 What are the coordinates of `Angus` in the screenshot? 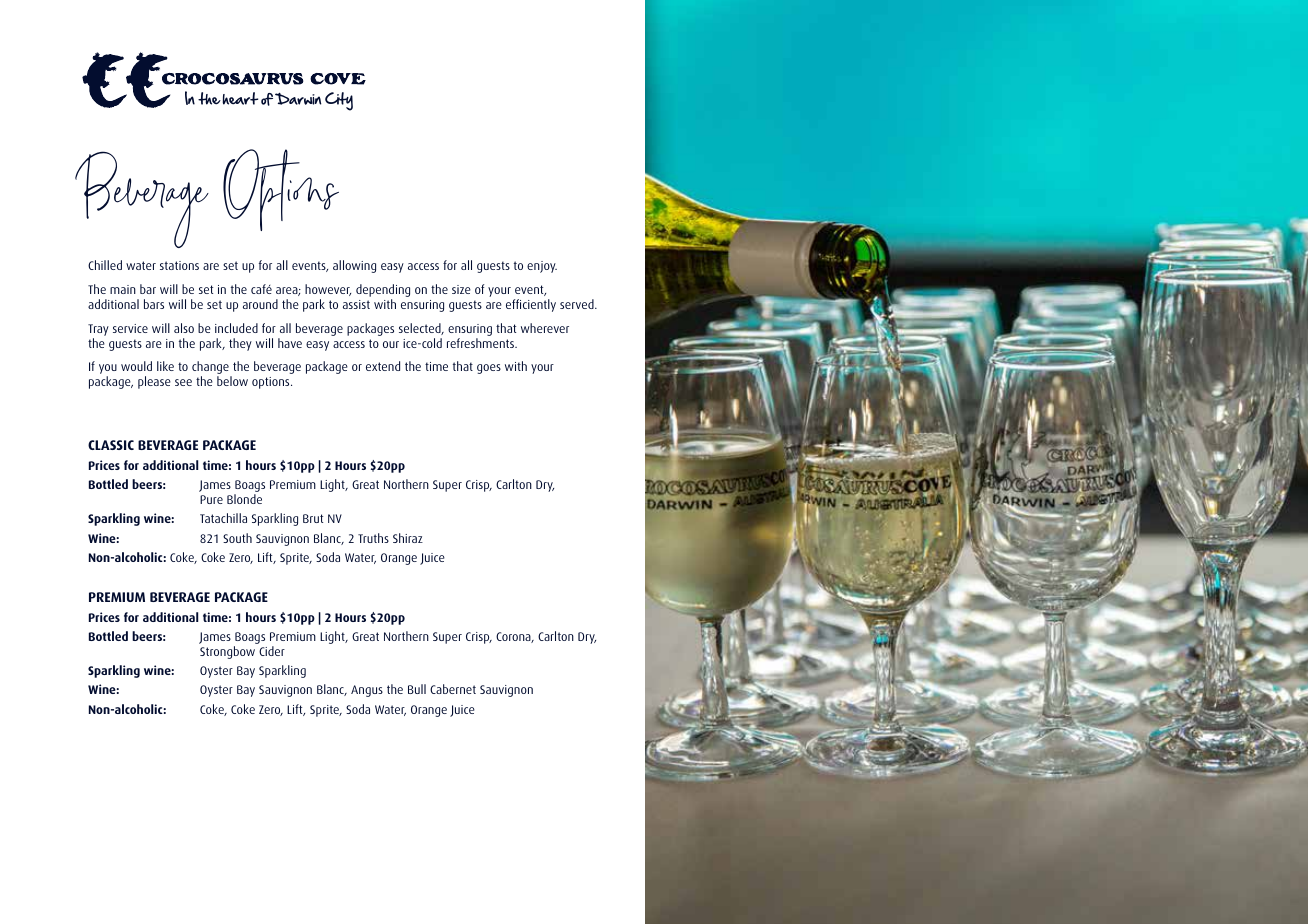 It's located at (367, 691).
